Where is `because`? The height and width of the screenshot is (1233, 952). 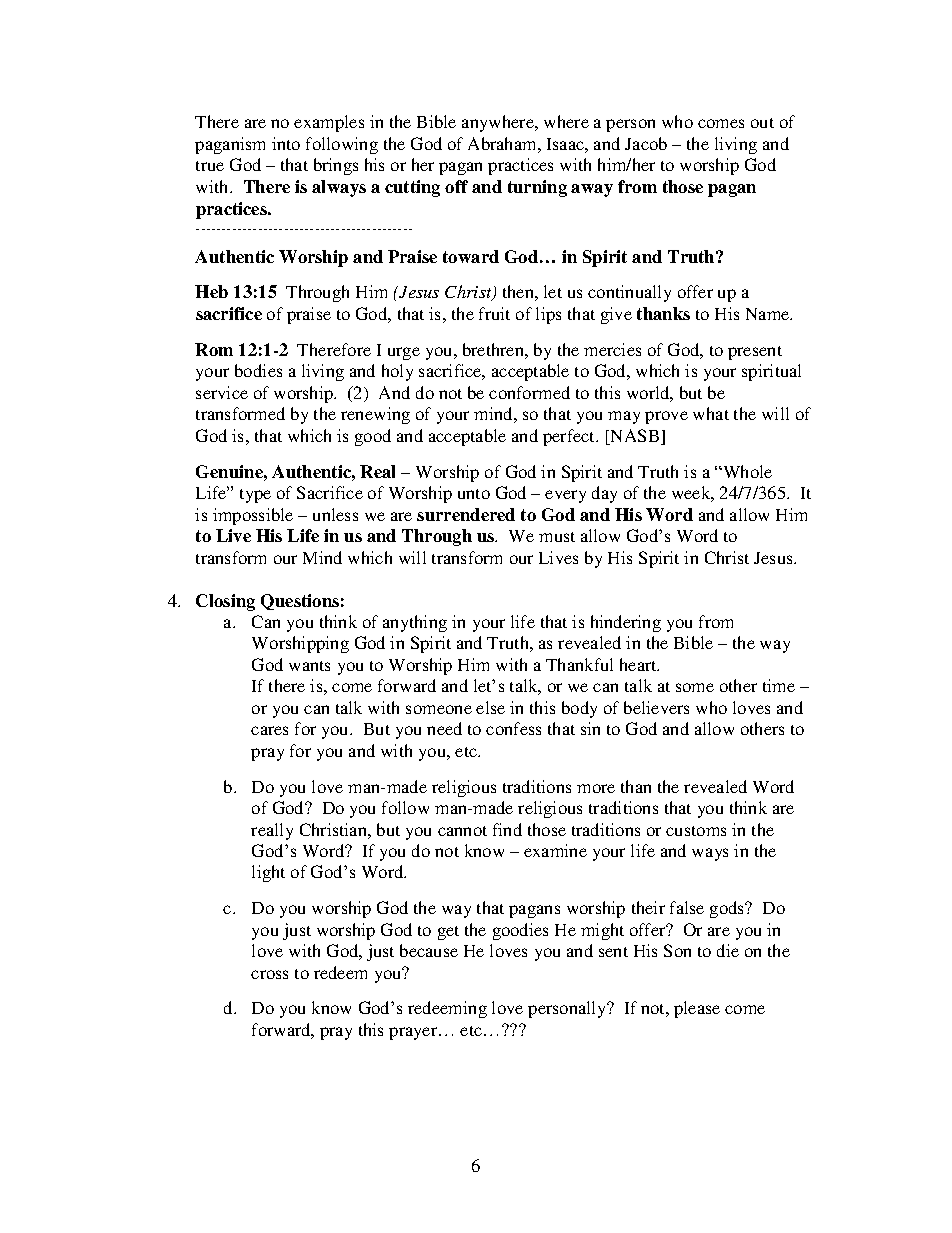
because is located at coordinates (429, 950).
